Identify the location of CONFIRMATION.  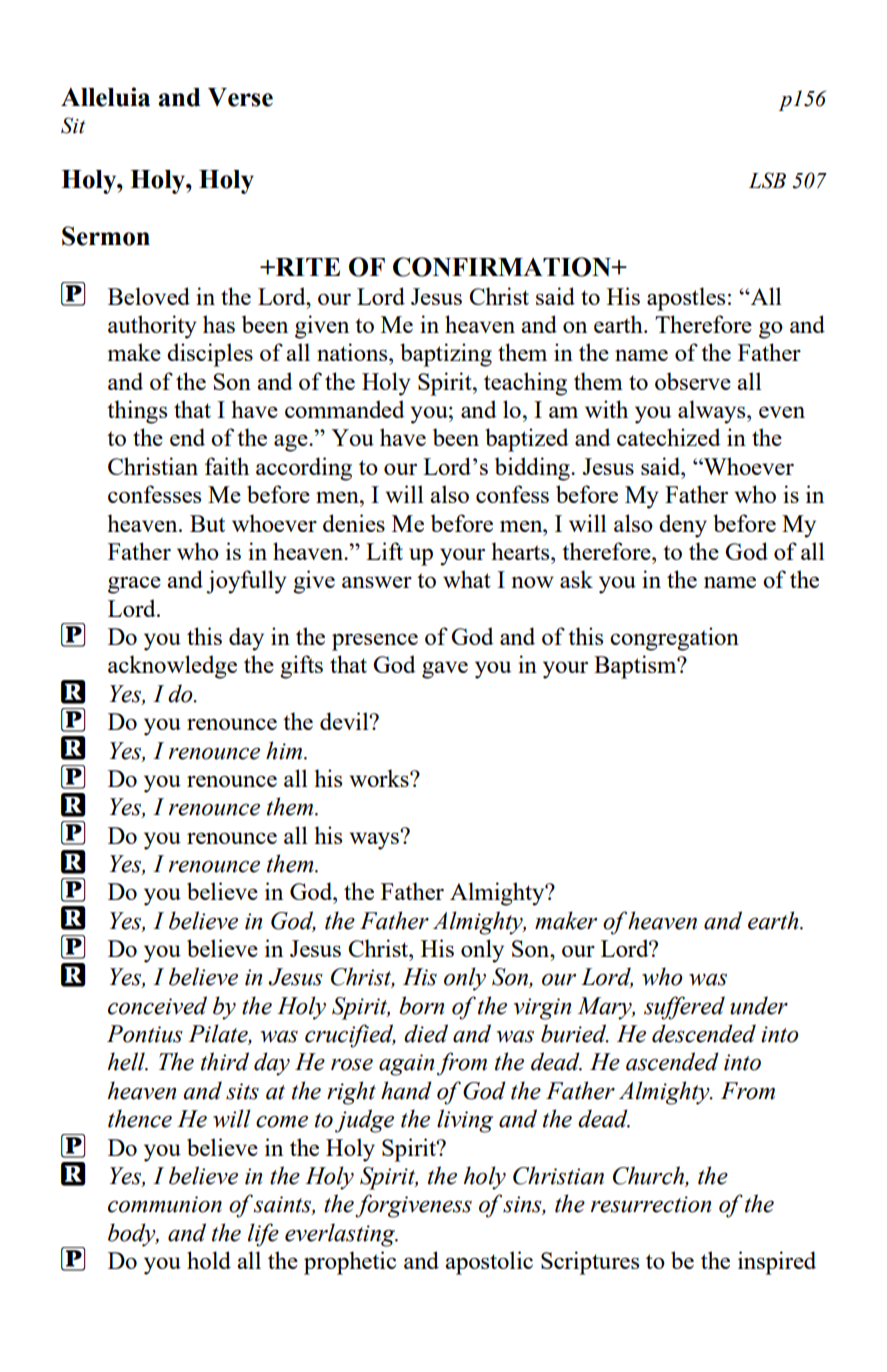
(503, 267).
